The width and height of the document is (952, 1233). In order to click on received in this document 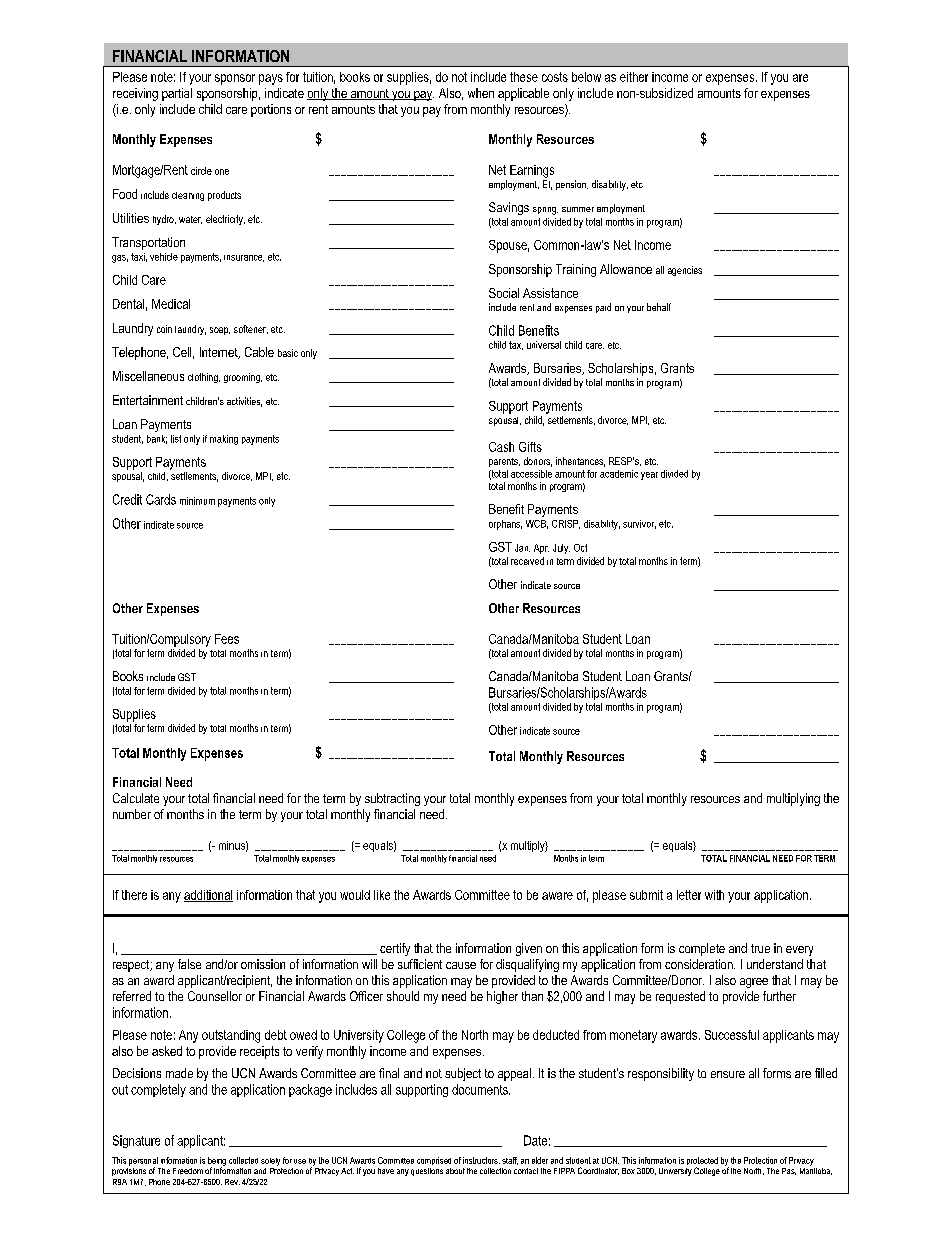, I will do `click(527, 561)`.
